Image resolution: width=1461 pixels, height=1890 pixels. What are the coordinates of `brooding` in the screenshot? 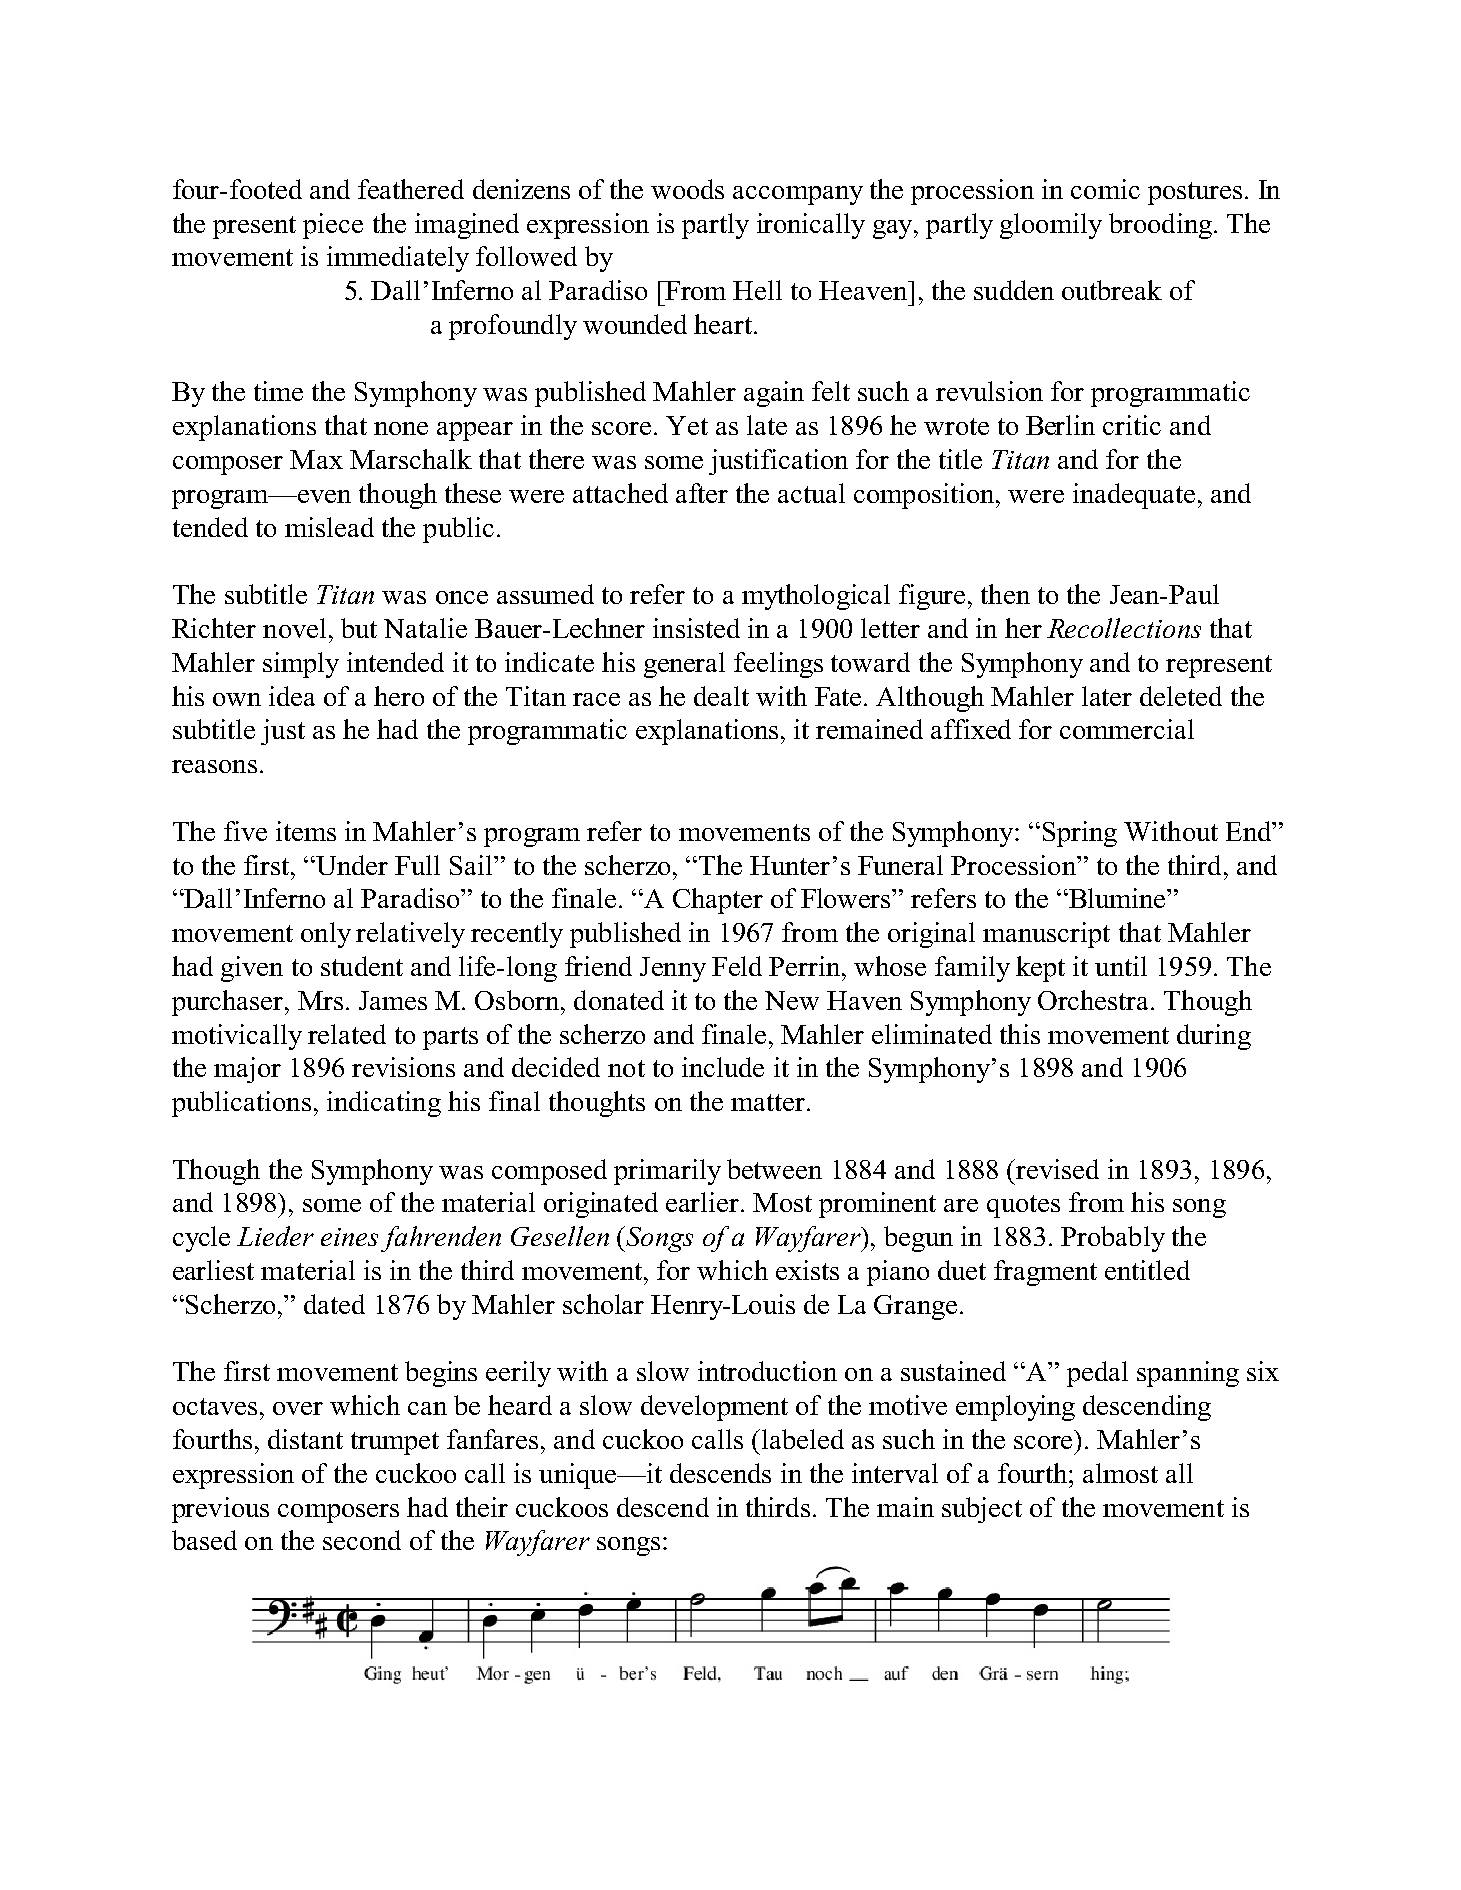 It's located at (1160, 226).
